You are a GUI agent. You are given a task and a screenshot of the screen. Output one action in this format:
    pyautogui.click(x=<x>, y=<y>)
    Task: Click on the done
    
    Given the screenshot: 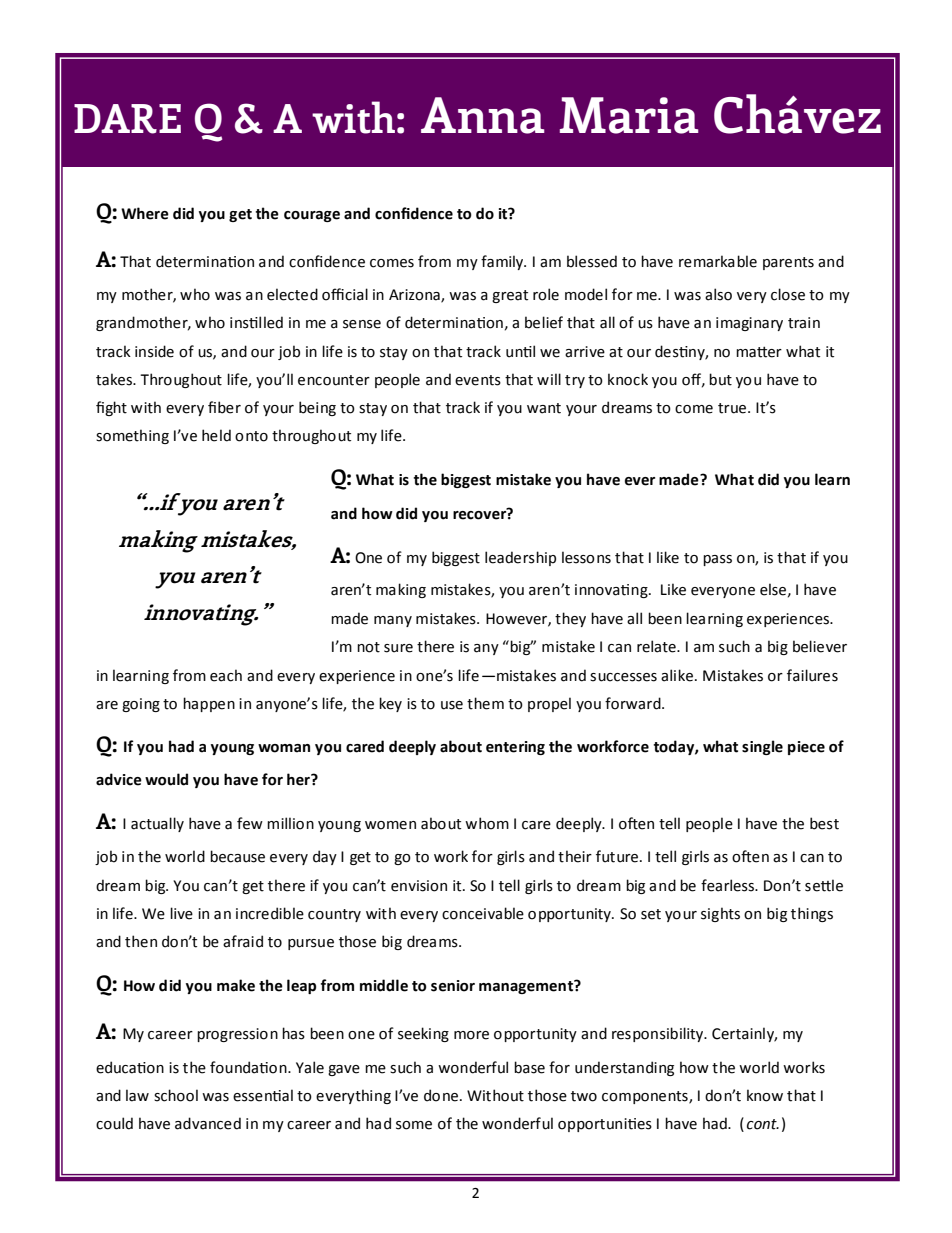 What is the action you would take?
    pyautogui.click(x=442, y=1095)
